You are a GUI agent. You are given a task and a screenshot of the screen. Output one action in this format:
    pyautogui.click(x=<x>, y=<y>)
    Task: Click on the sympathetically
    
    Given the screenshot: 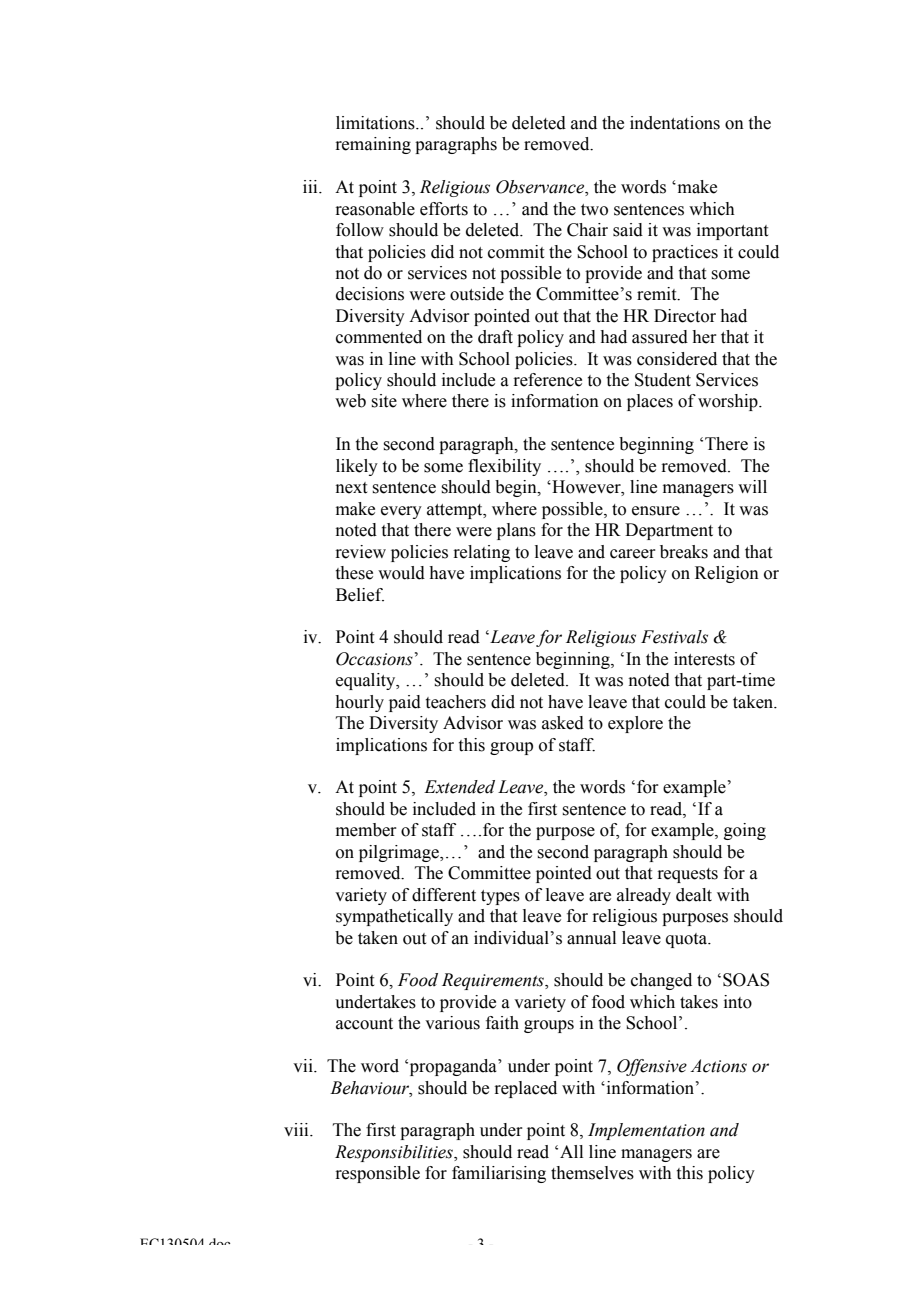 What is the action you would take?
    pyautogui.click(x=394, y=917)
